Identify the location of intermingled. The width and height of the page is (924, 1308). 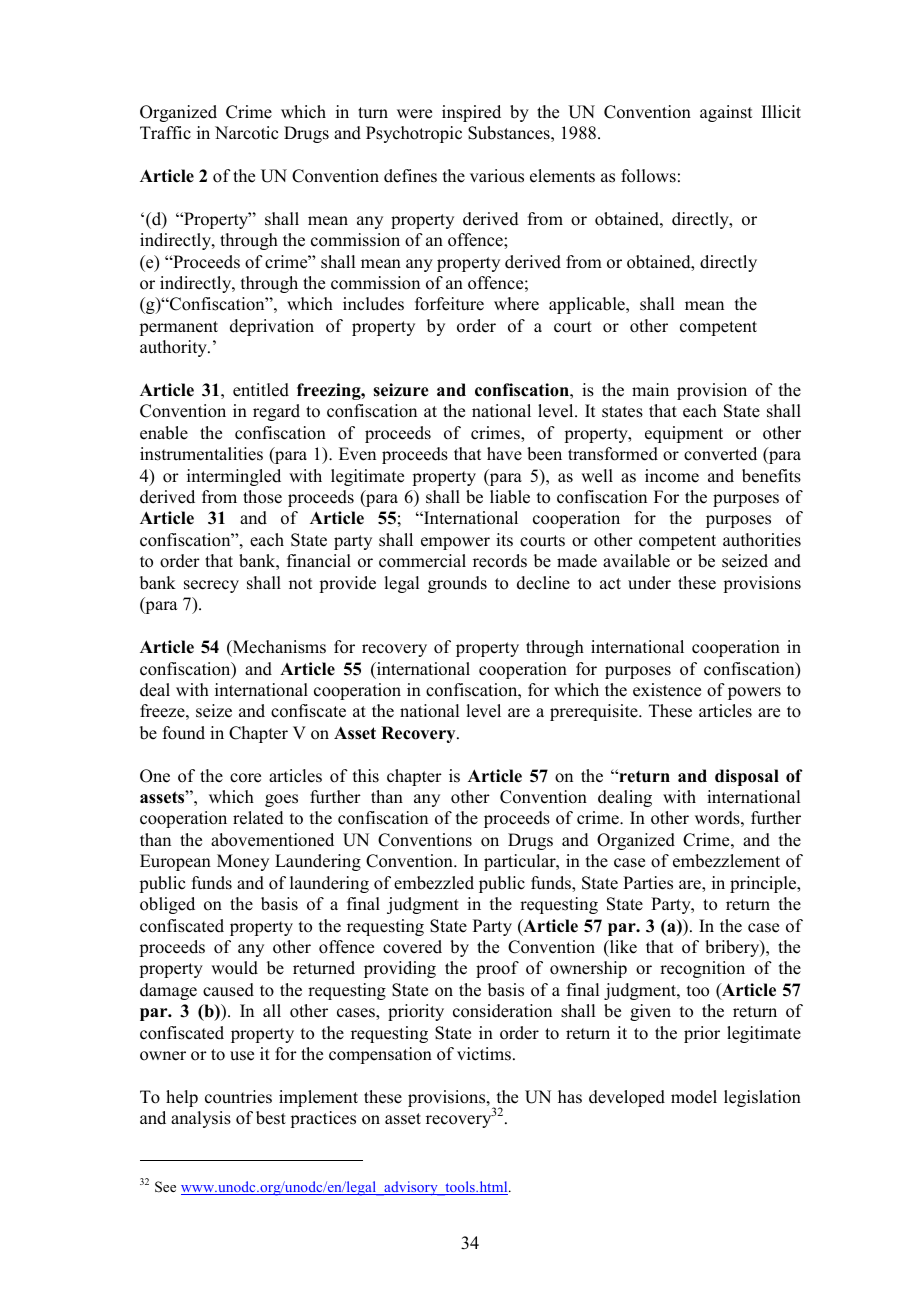
(234, 477).
